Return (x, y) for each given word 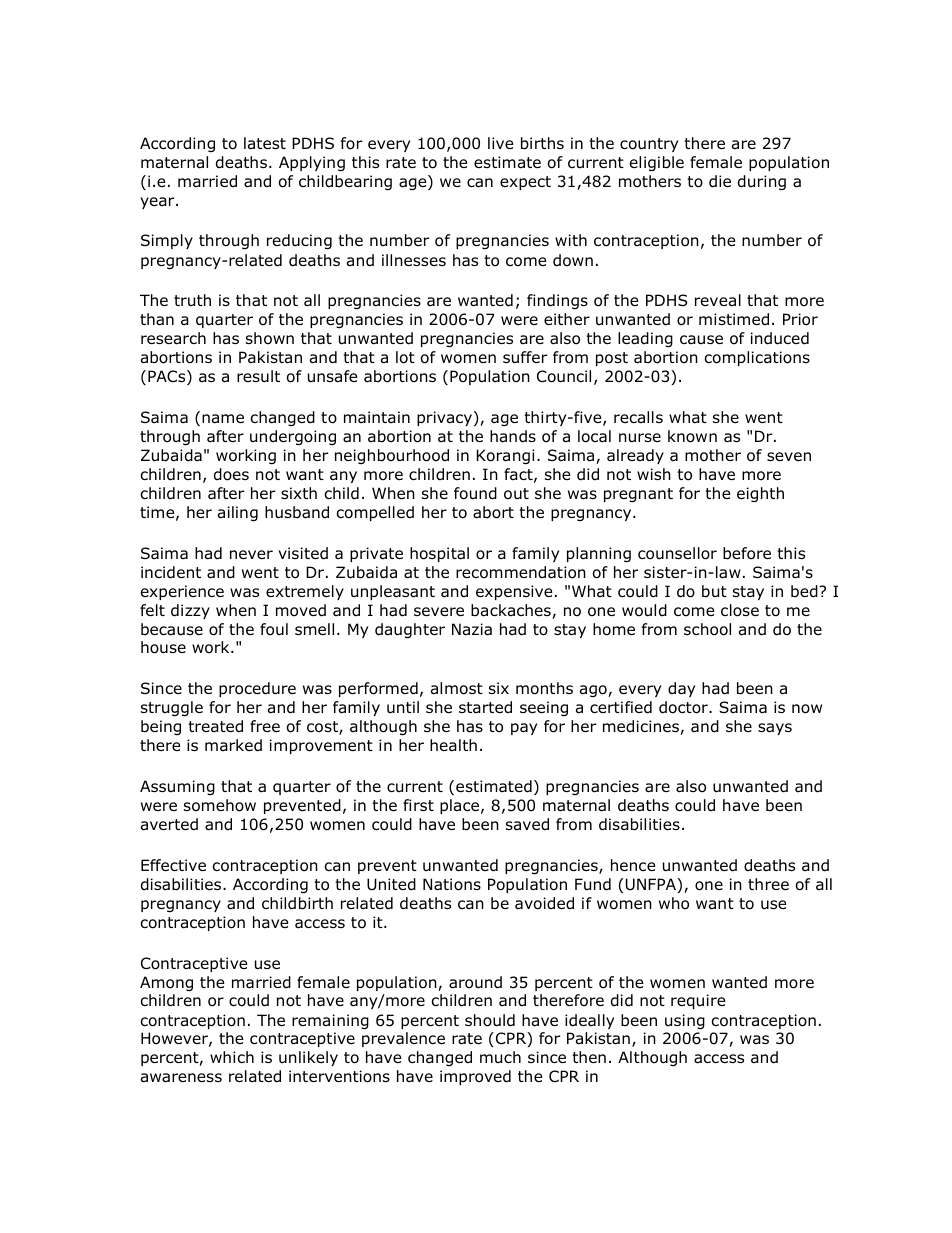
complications (757, 358)
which (232, 1057)
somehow (220, 805)
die (720, 181)
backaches (512, 611)
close (740, 610)
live (501, 143)
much (500, 1057)
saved (527, 824)
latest (265, 143)
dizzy (190, 611)
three (768, 884)
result (258, 376)
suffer (525, 357)
